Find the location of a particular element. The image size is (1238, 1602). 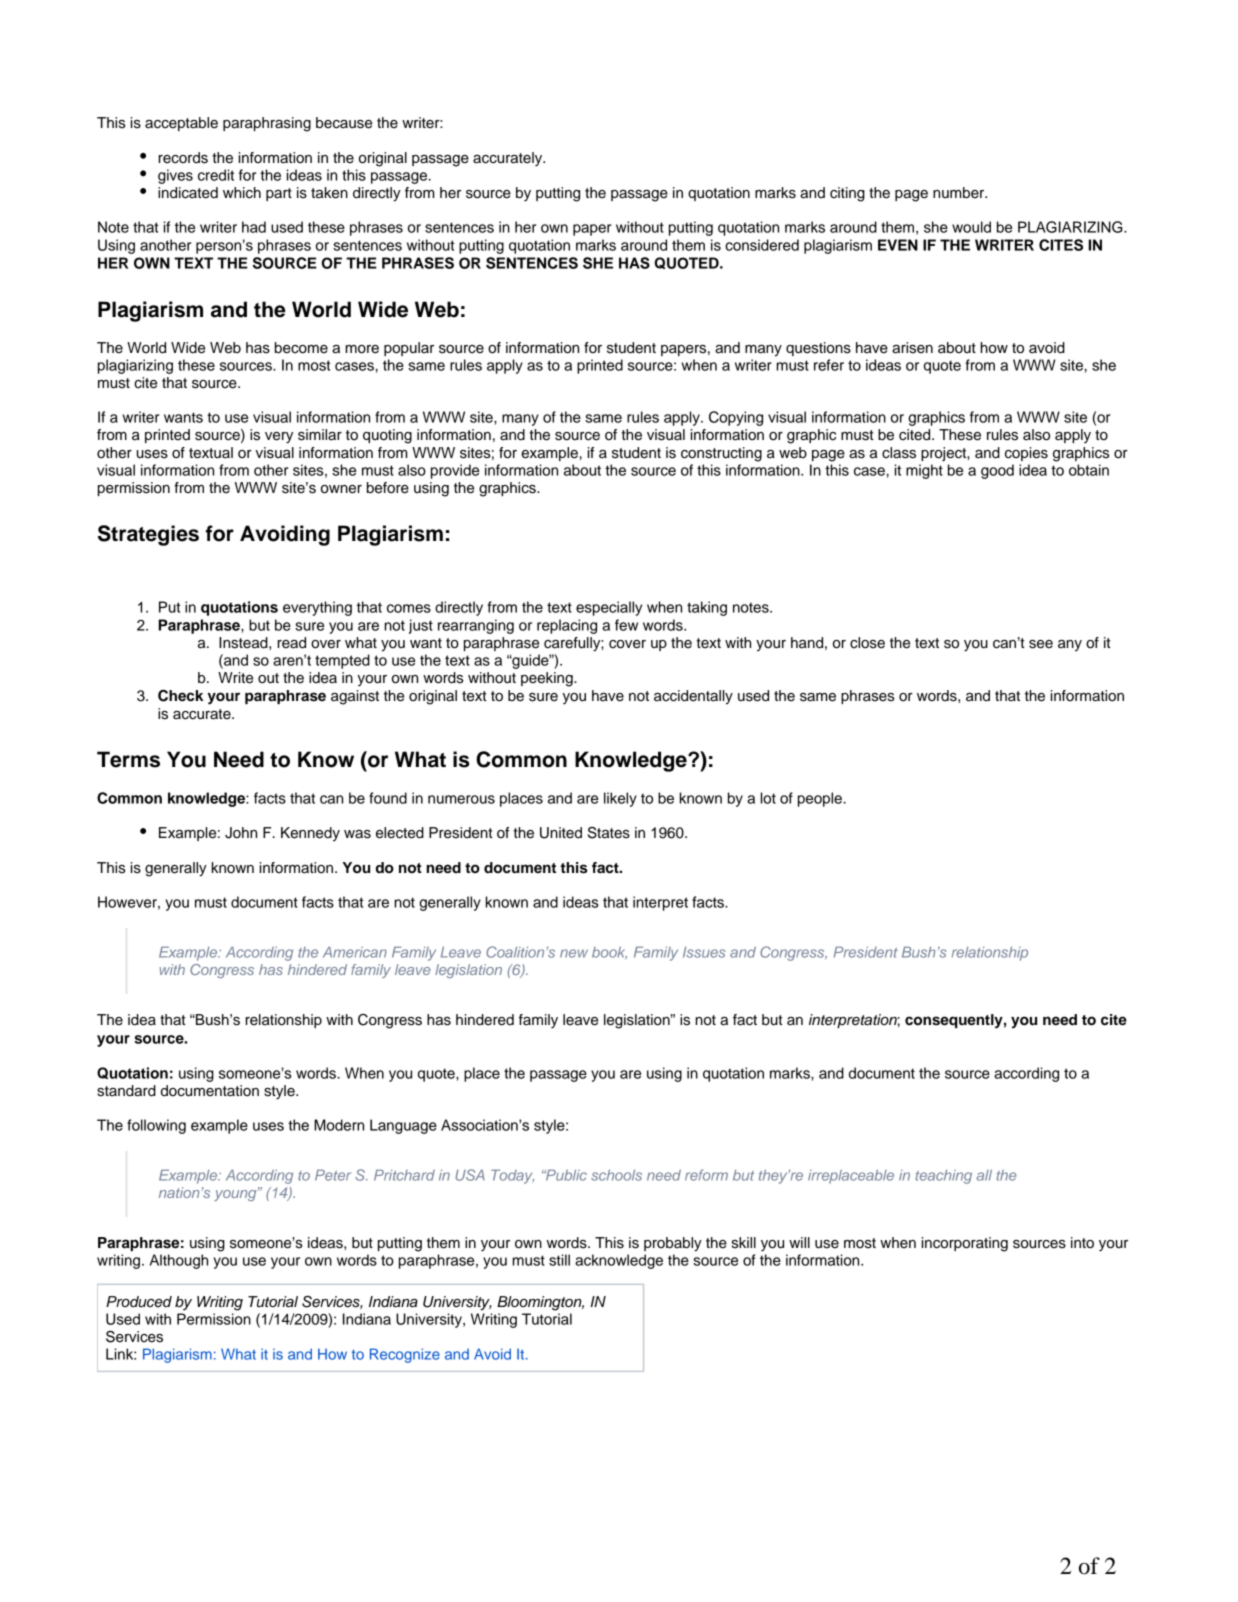

standard is located at coordinates (126, 1091).
